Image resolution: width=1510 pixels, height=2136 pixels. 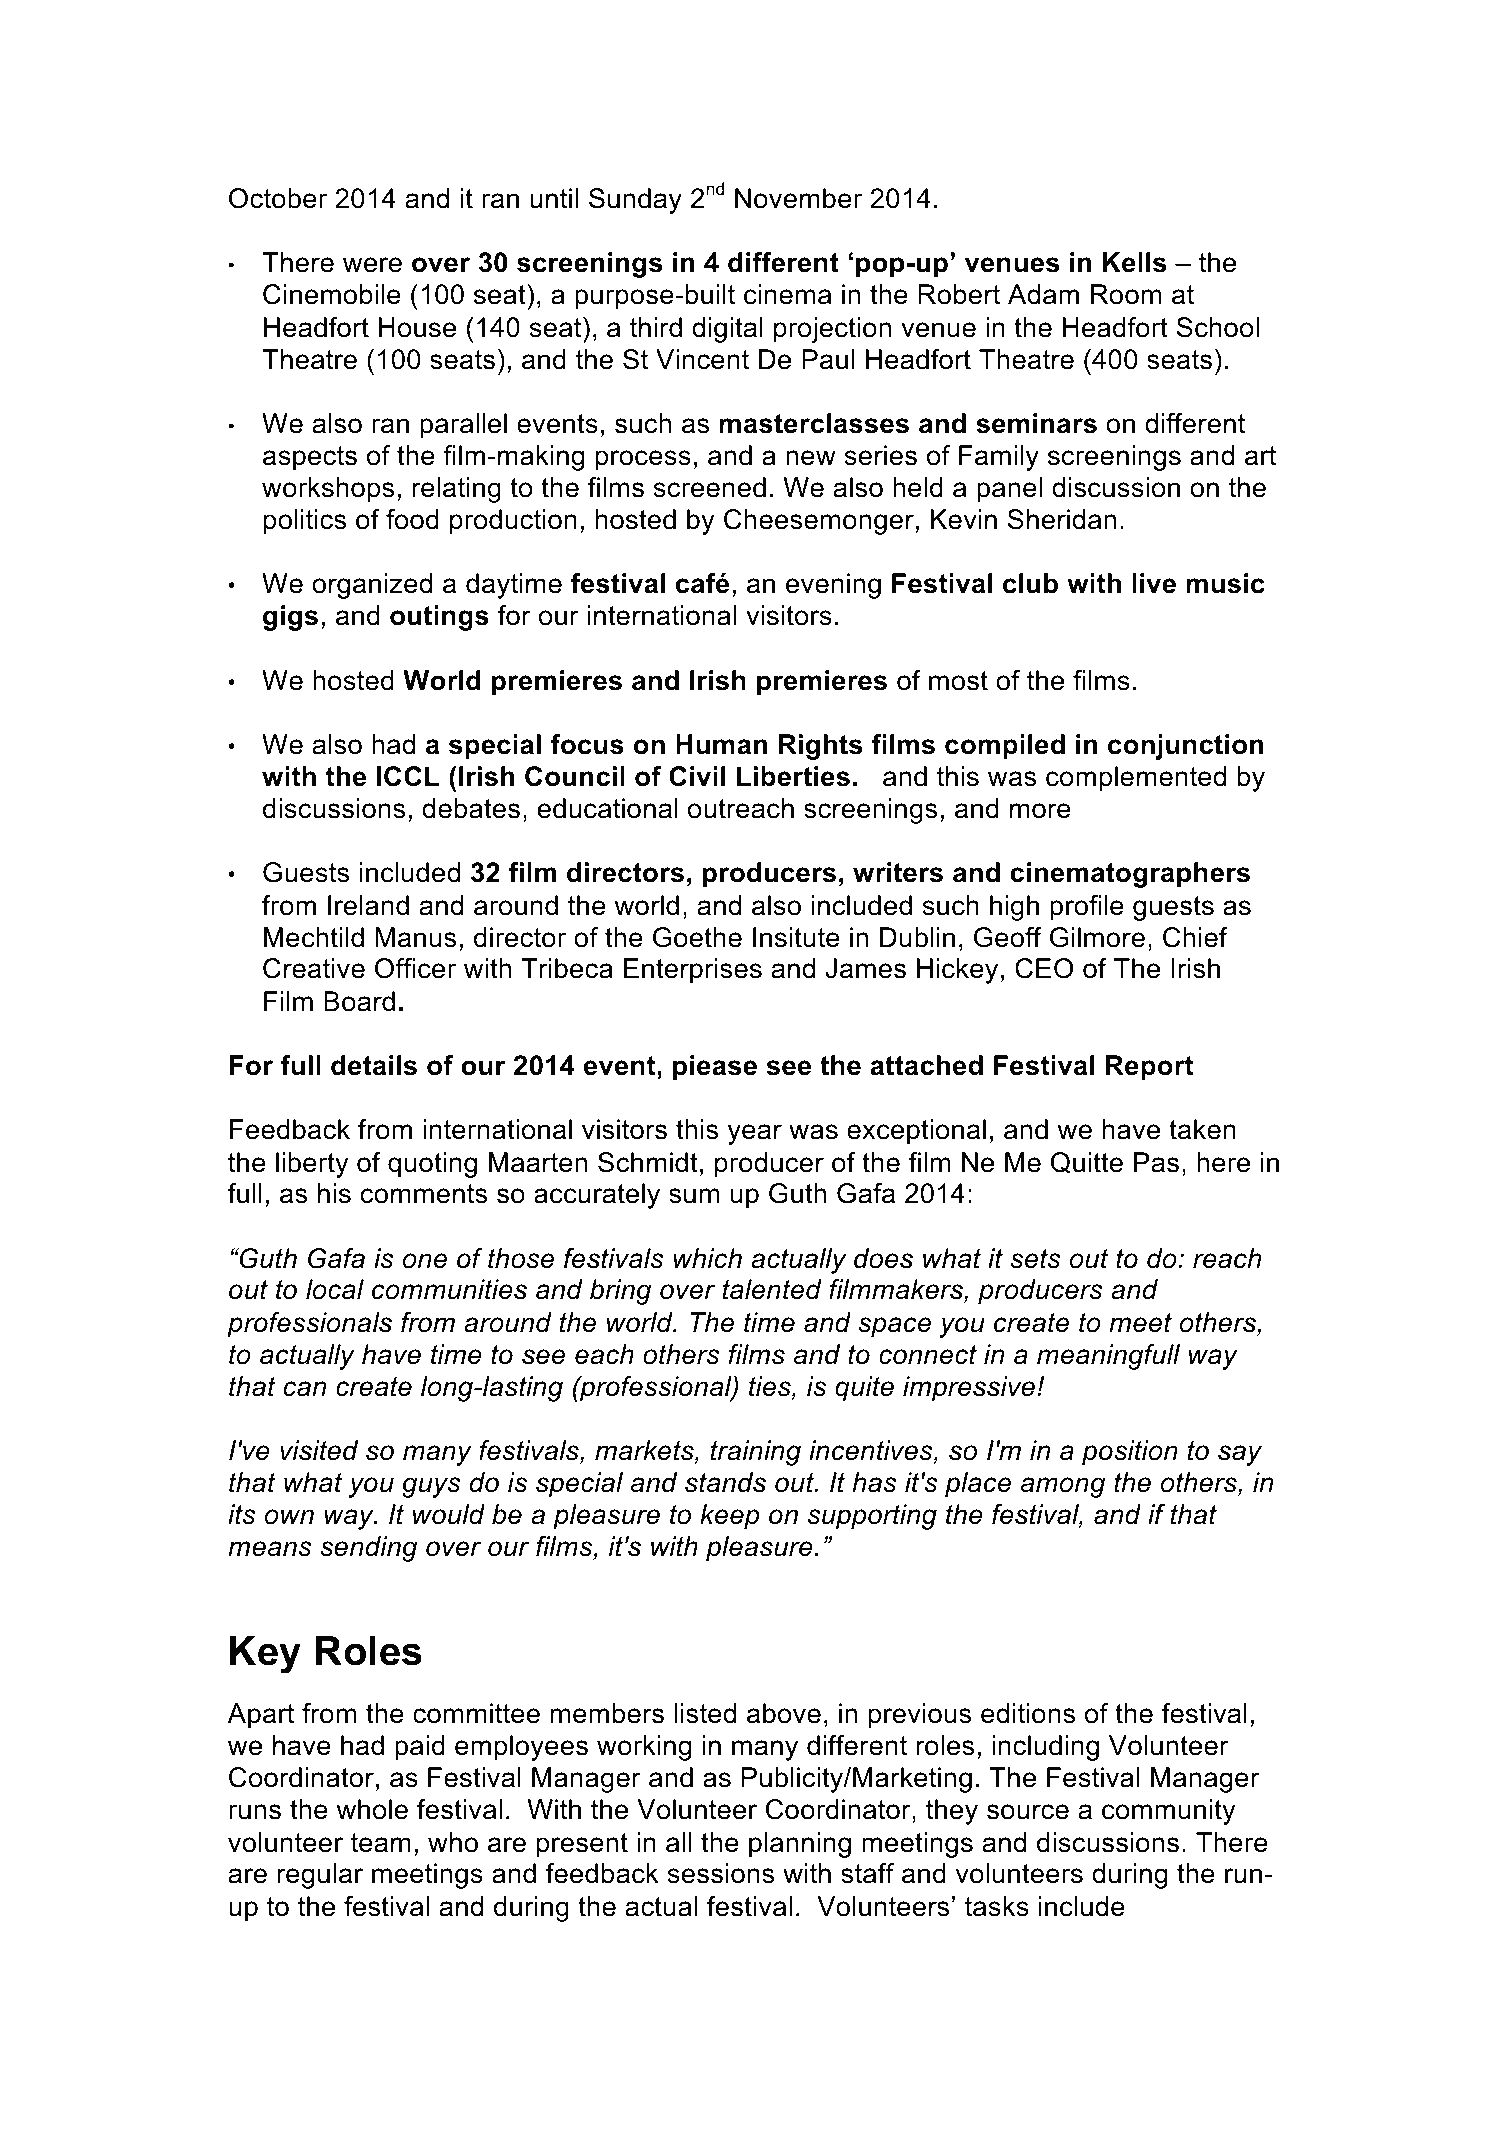 I want to click on training, so click(x=756, y=1453).
